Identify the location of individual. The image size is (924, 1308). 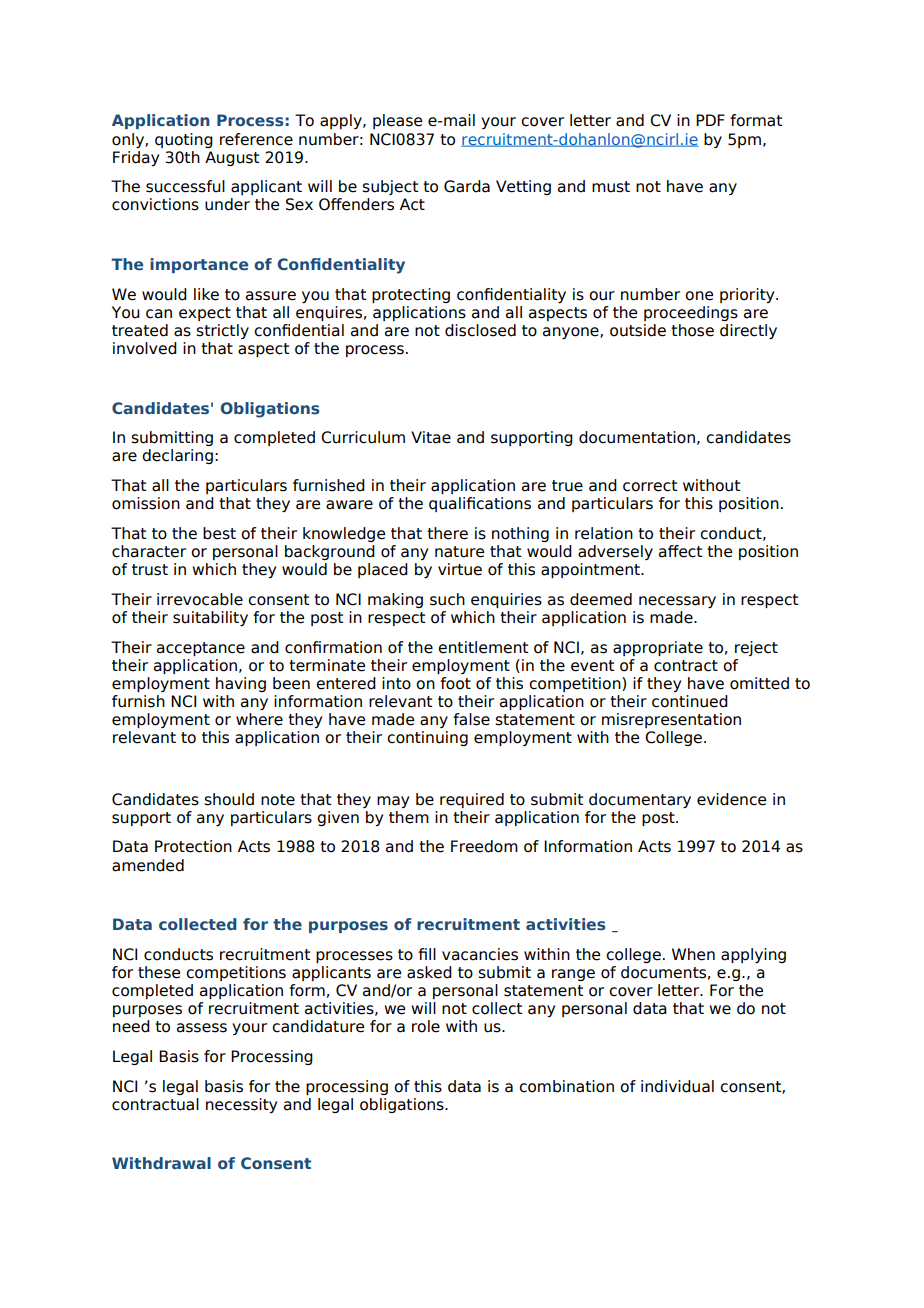
(677, 1086).
